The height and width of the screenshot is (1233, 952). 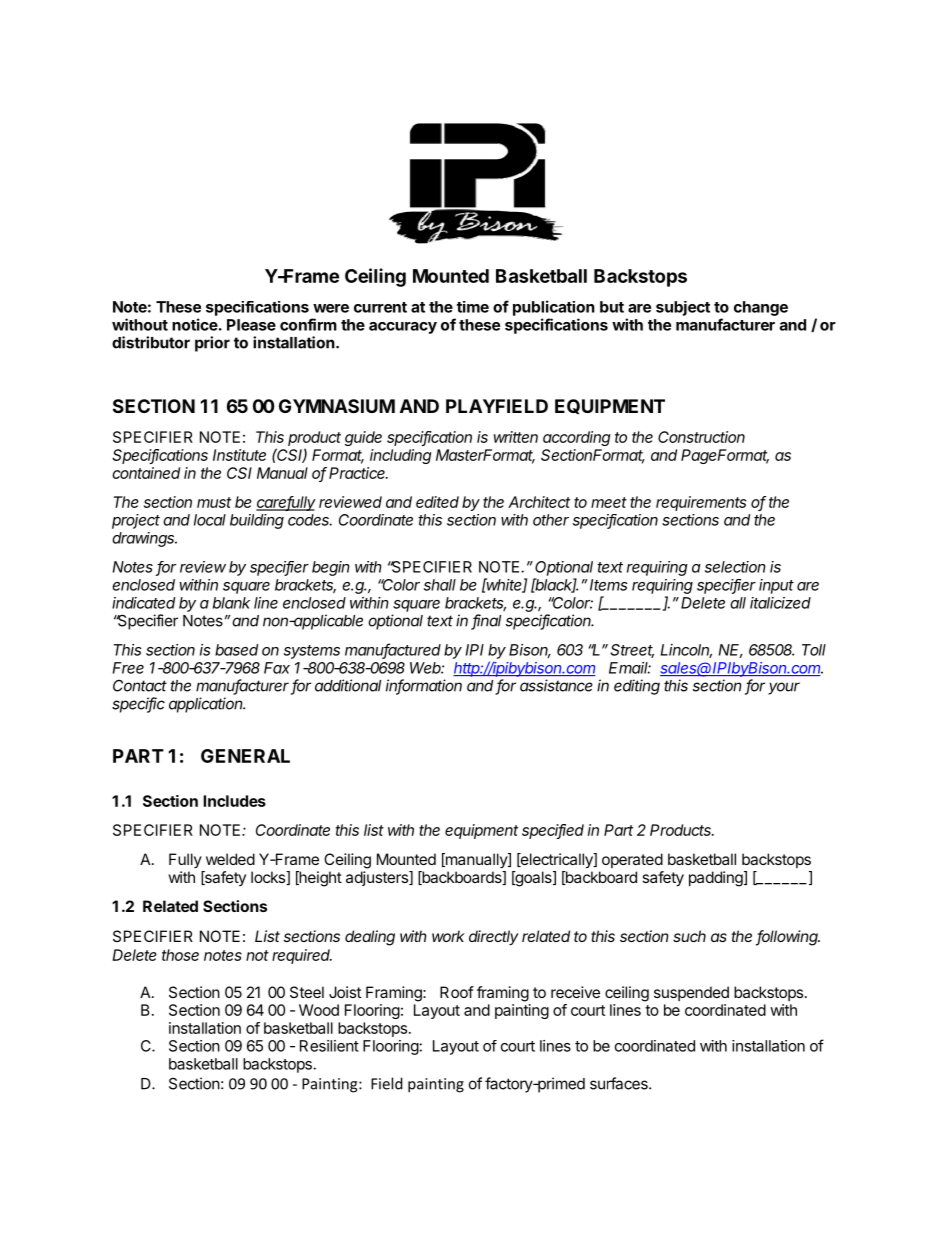 What do you see at coordinates (207, 705) in the screenshot?
I see `application` at bounding box center [207, 705].
